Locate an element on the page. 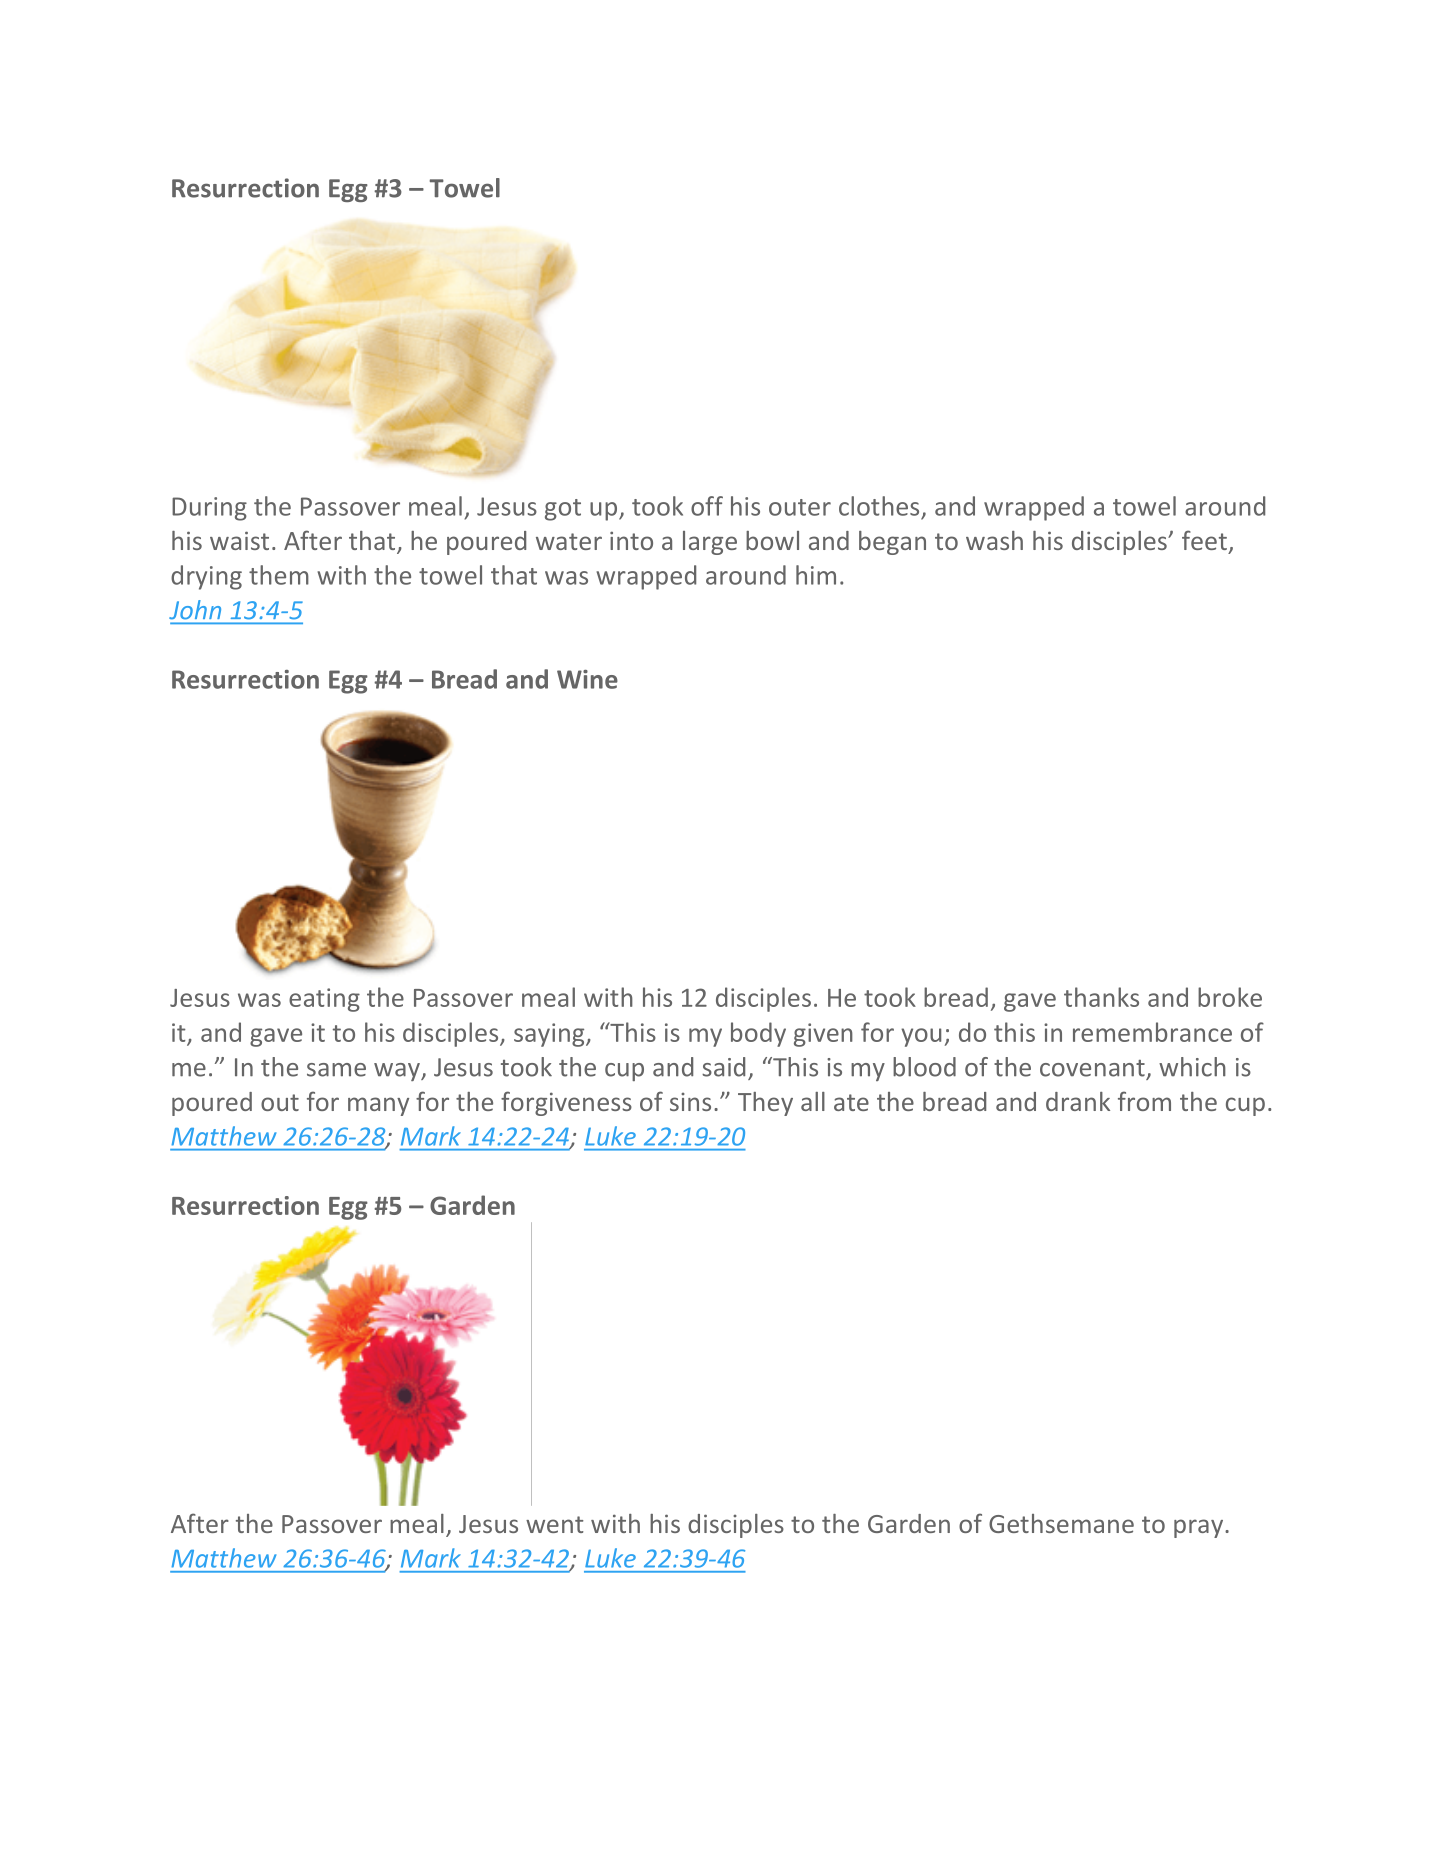  drank is located at coordinates (1078, 1101).
